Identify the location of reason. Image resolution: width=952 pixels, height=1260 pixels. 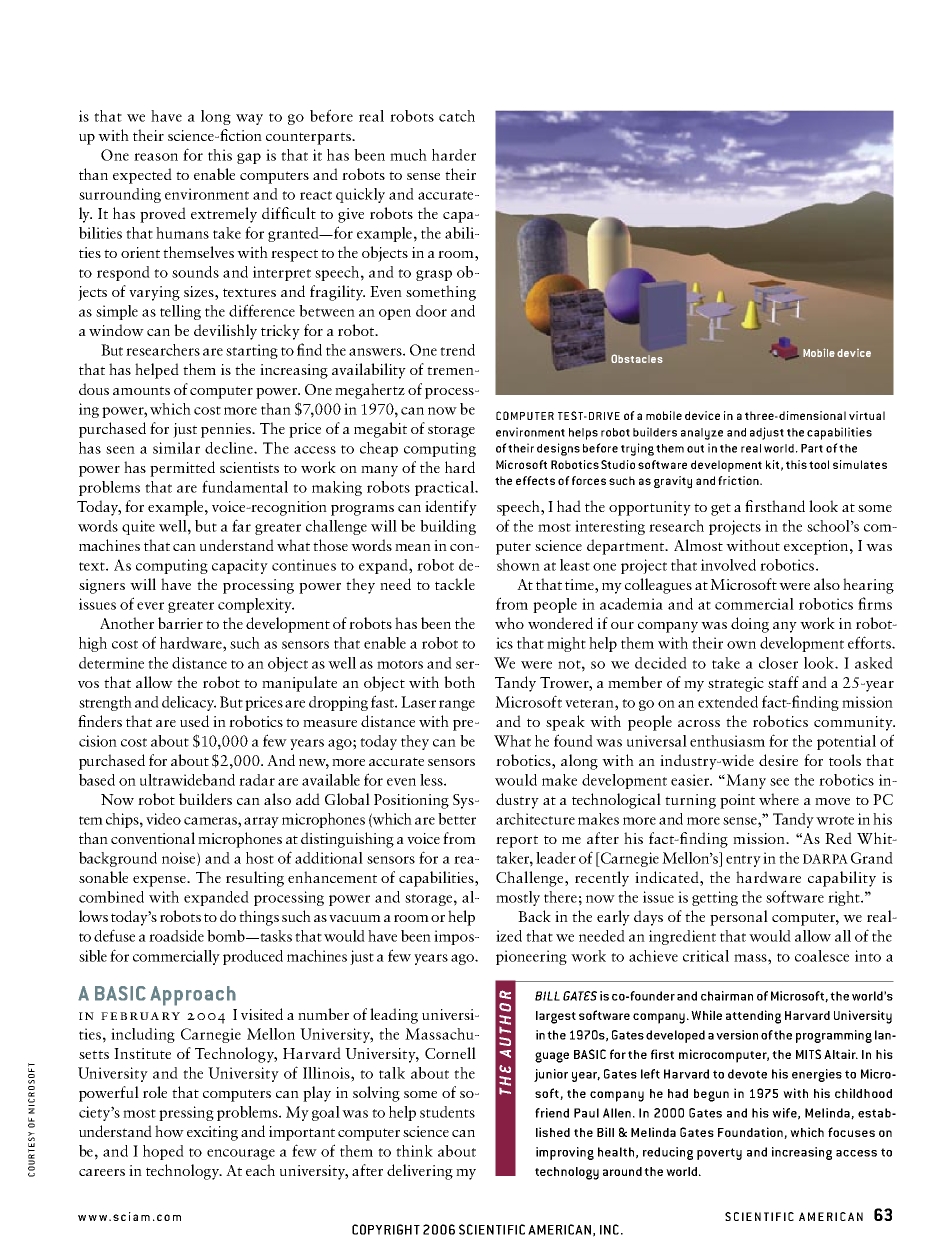
(156, 157).
